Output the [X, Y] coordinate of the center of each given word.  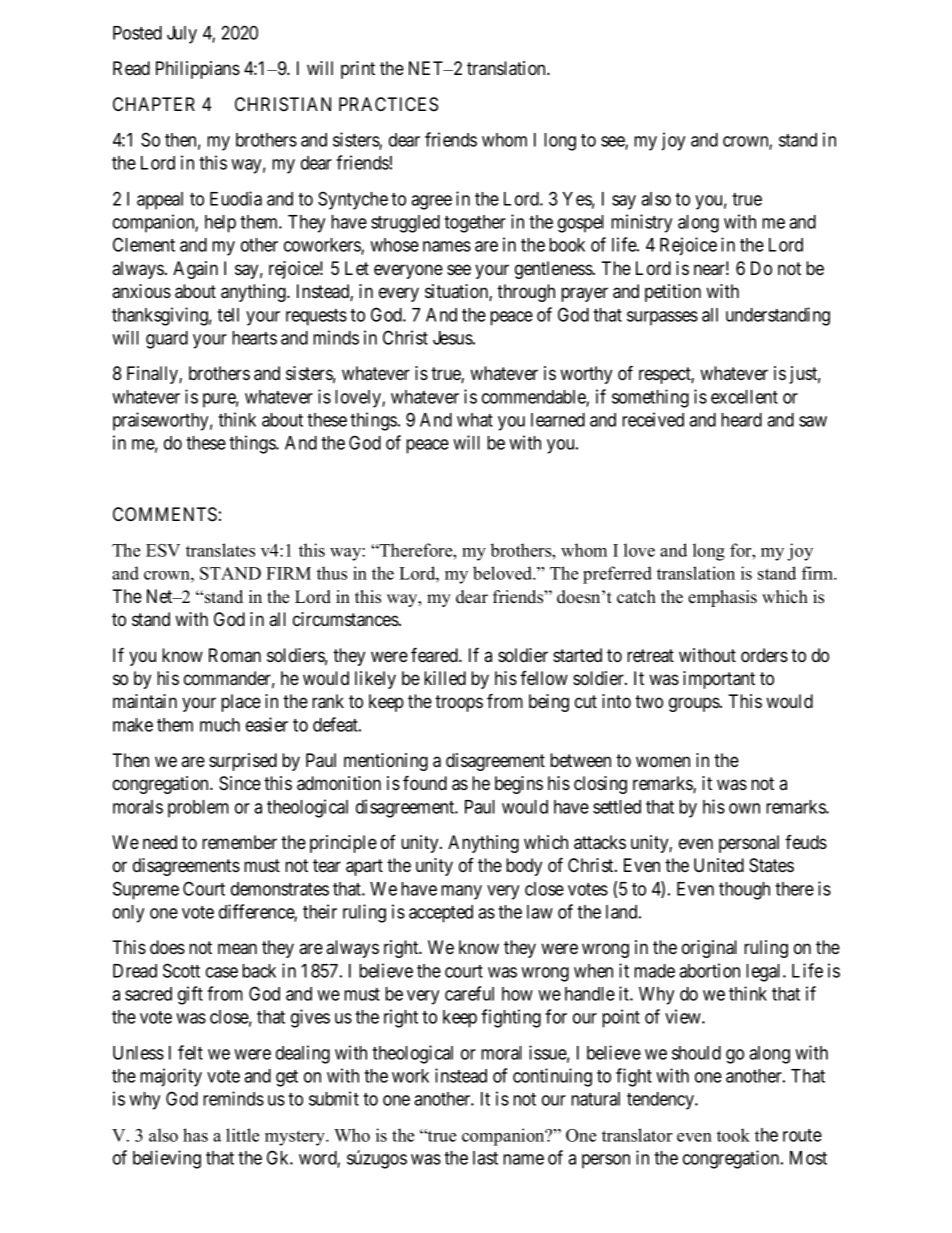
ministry [641, 223]
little [242, 1135]
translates [220, 550]
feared [435, 655]
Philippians [198, 70]
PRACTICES [388, 104]
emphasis [722, 598]
